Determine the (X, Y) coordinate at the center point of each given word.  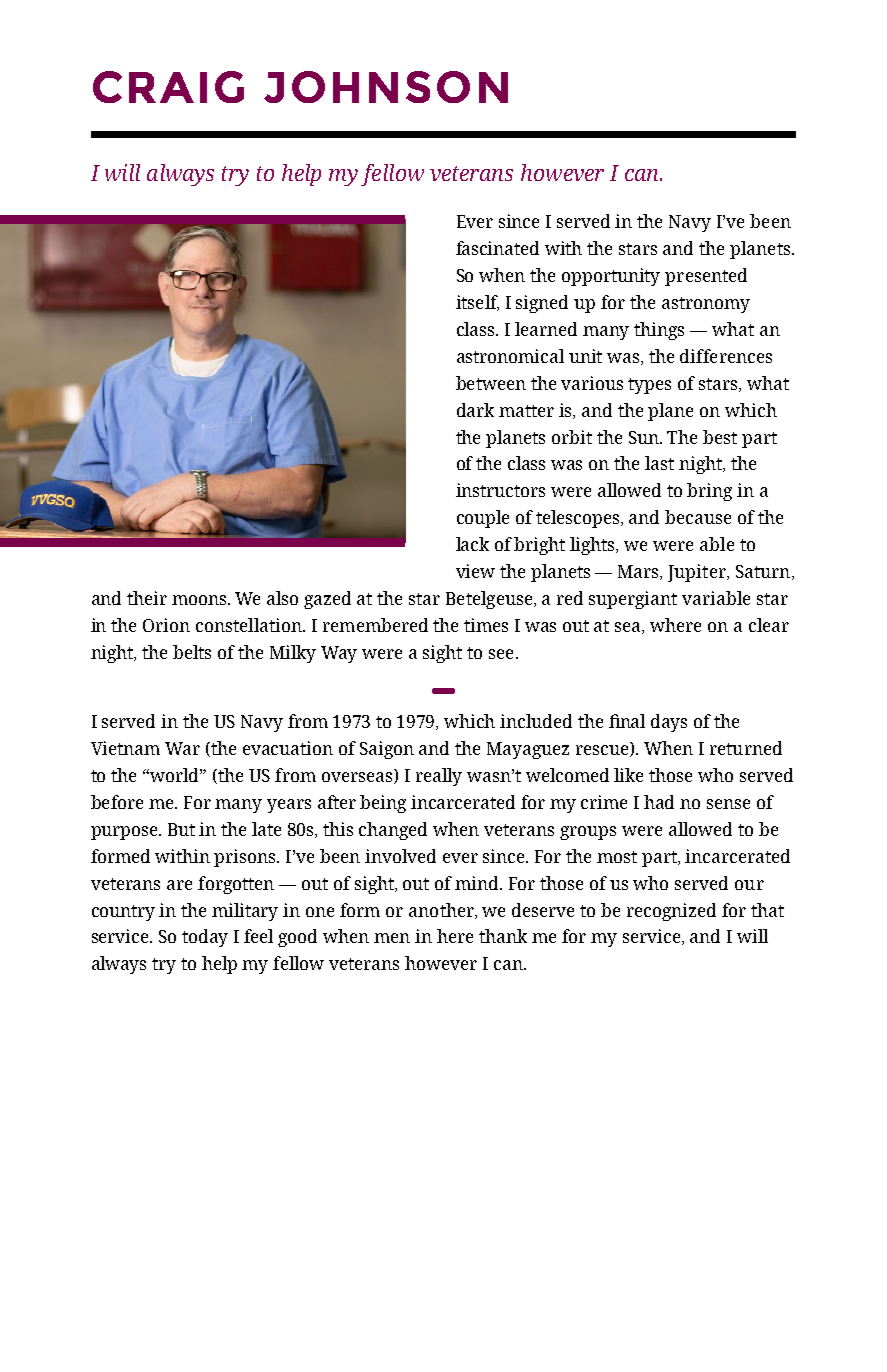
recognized (671, 912)
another (442, 911)
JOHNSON (386, 87)
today (205, 938)
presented (706, 277)
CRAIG (168, 87)
